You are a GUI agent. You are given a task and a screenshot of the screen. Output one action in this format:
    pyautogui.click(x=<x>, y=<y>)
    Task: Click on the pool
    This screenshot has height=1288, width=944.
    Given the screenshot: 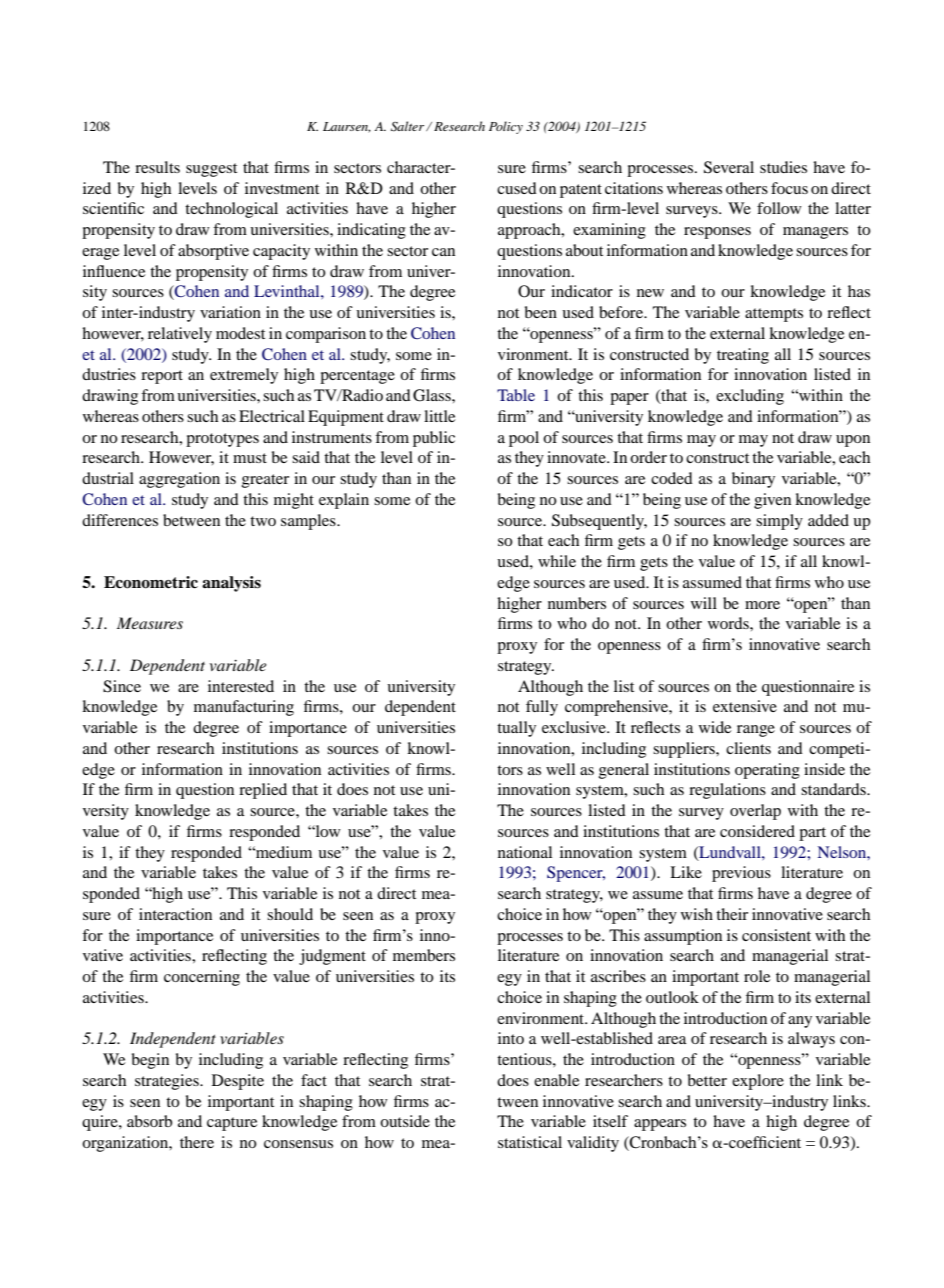 What is the action you would take?
    pyautogui.click(x=524, y=439)
